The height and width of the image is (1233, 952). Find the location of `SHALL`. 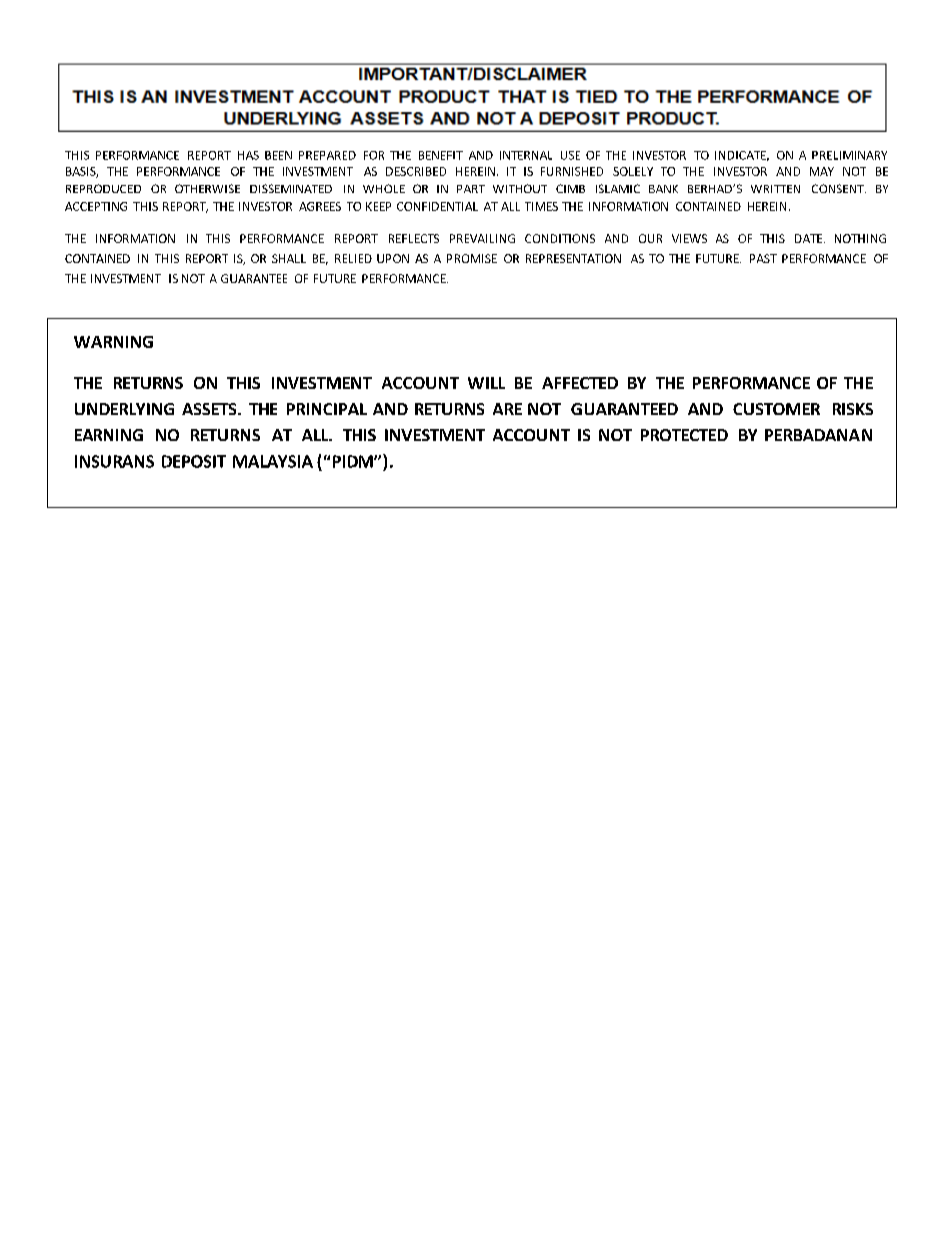

SHALL is located at coordinates (289, 258).
